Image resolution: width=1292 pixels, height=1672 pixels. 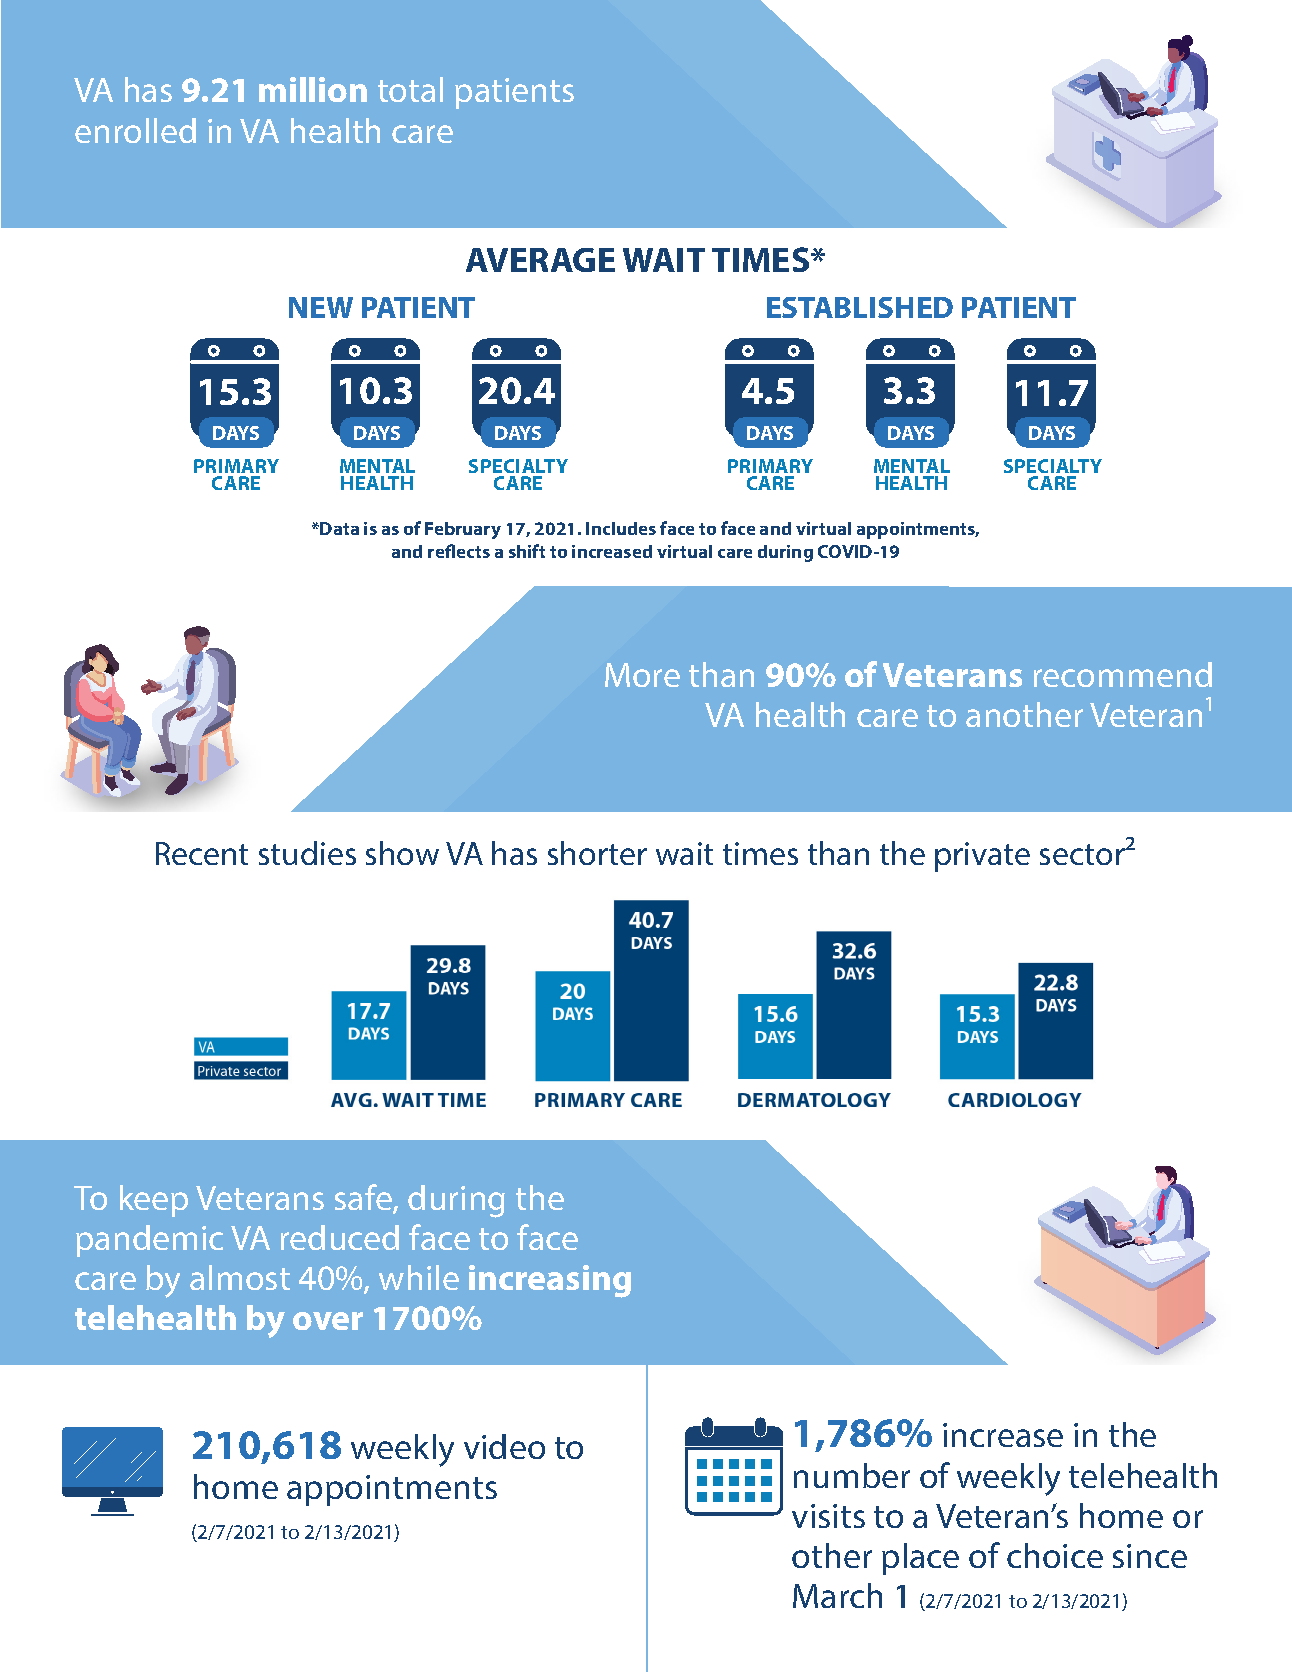 What do you see at coordinates (1055, 1555) in the image?
I see `choice` at bounding box center [1055, 1555].
